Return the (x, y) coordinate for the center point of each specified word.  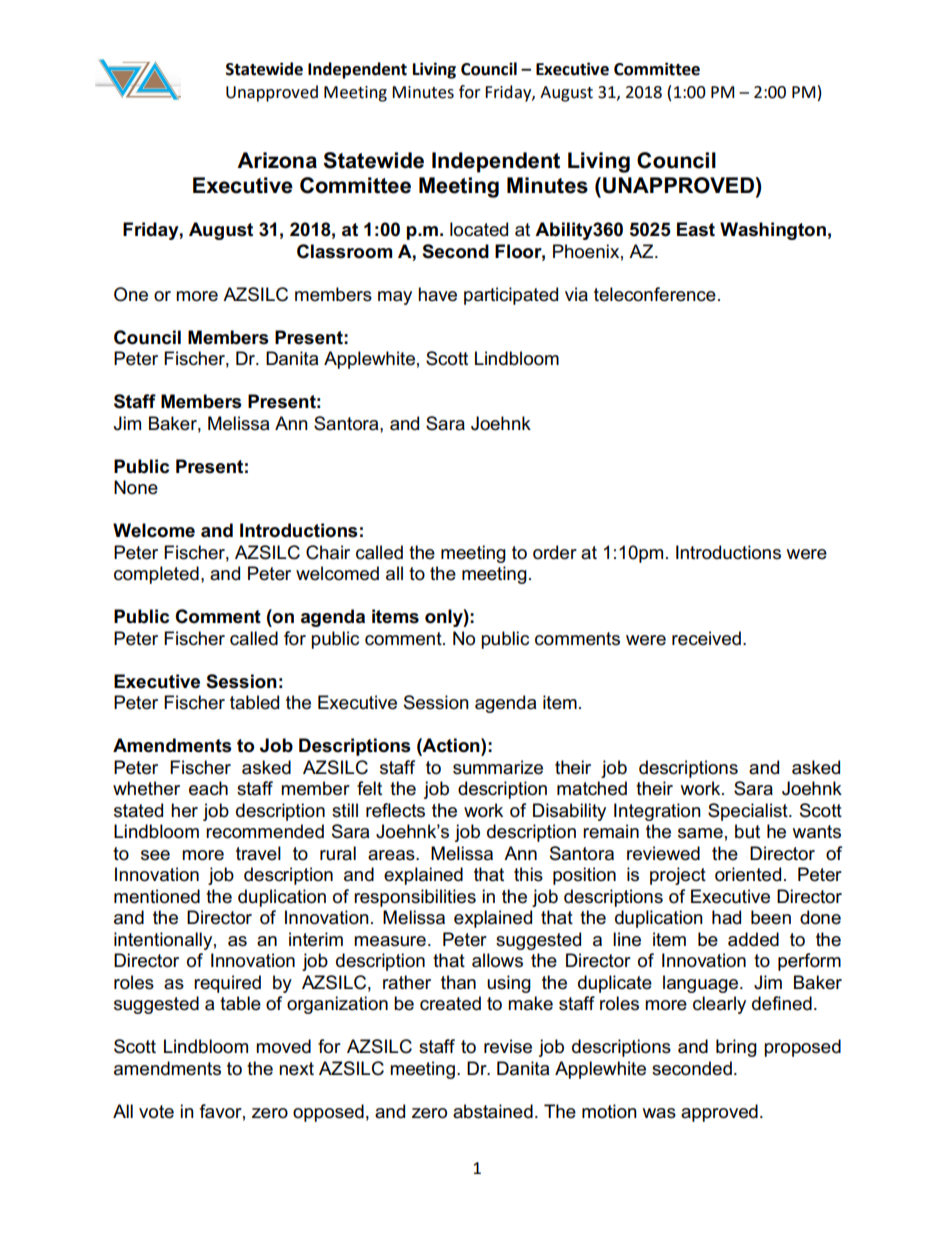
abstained (493, 1111)
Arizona (277, 160)
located (479, 229)
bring (736, 1048)
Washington (773, 231)
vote (156, 1112)
